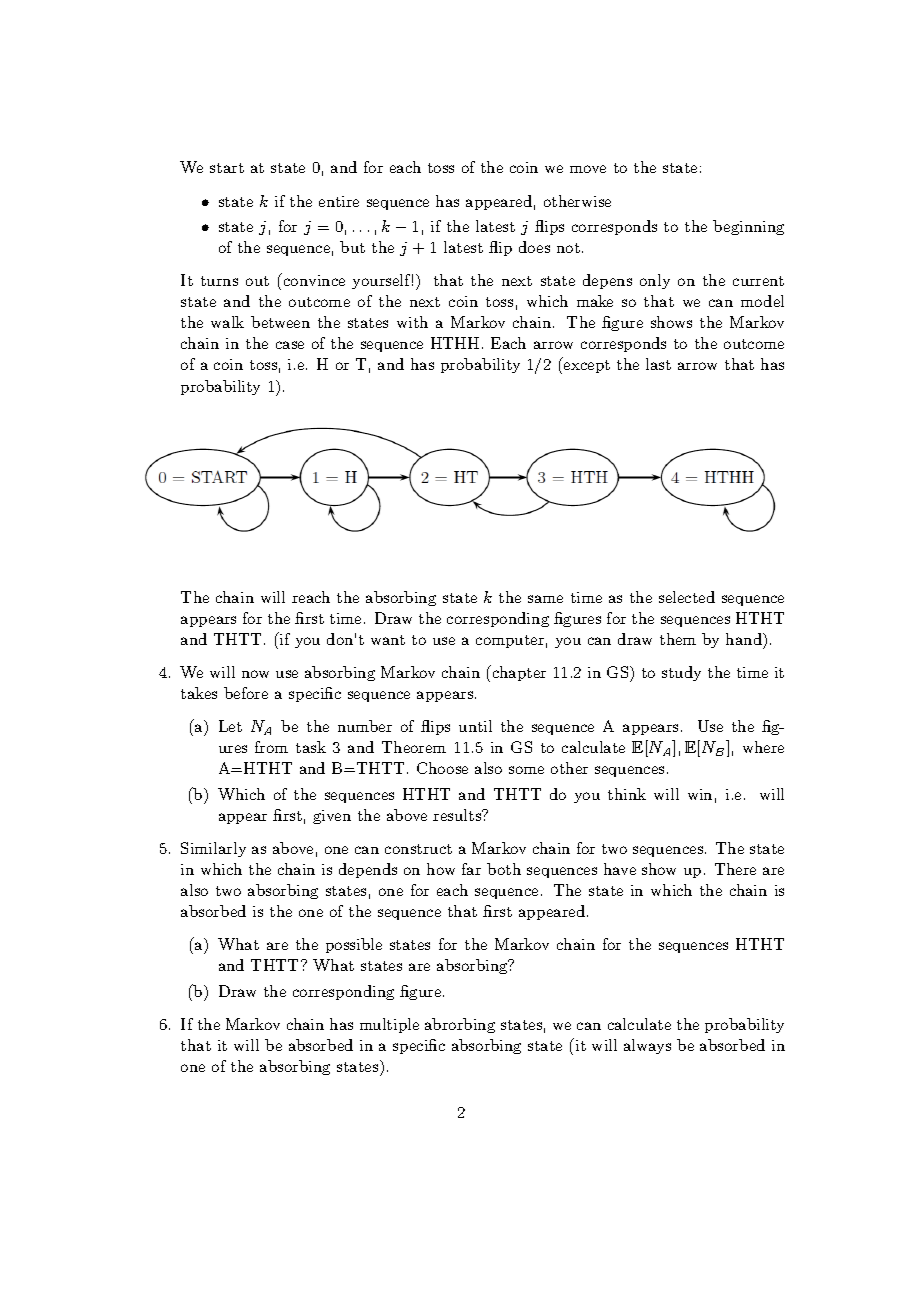  What do you see at coordinates (227, 168) in the screenshot?
I see `start` at bounding box center [227, 168].
